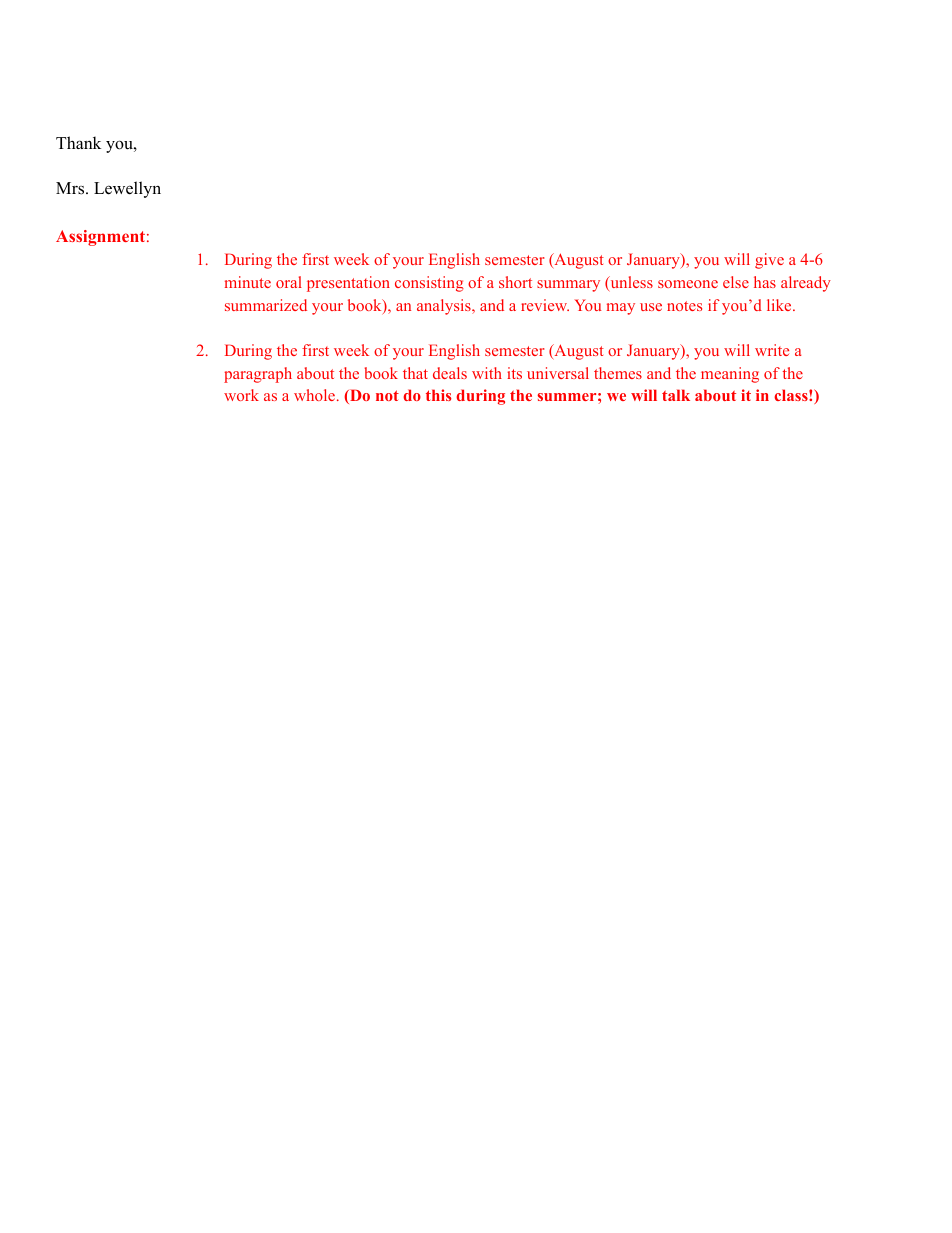 The height and width of the image is (1233, 952). Describe the element at coordinates (71, 188) in the image. I see `Mrs` at that location.
